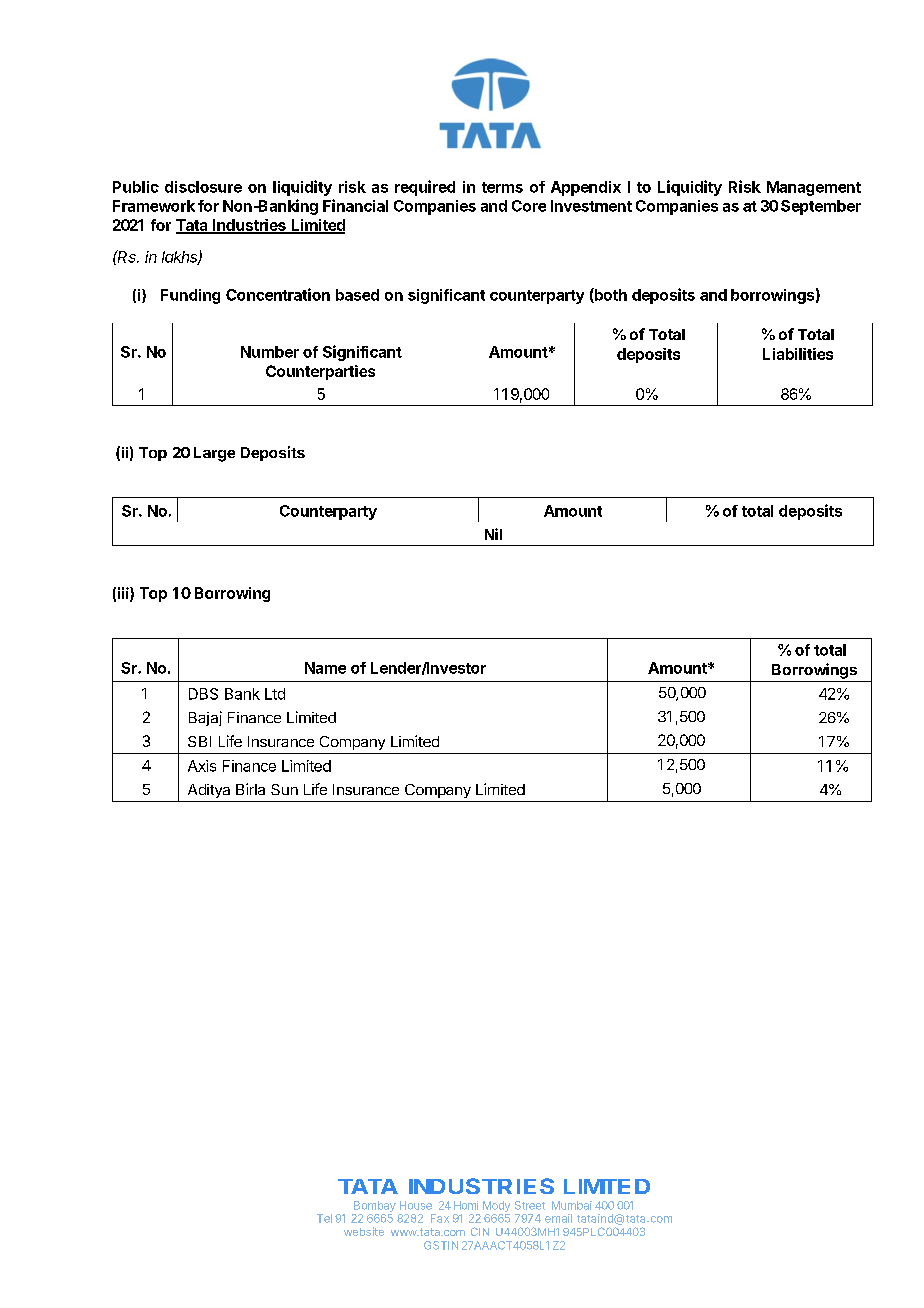  I want to click on Mumbai, so click(572, 1205).
